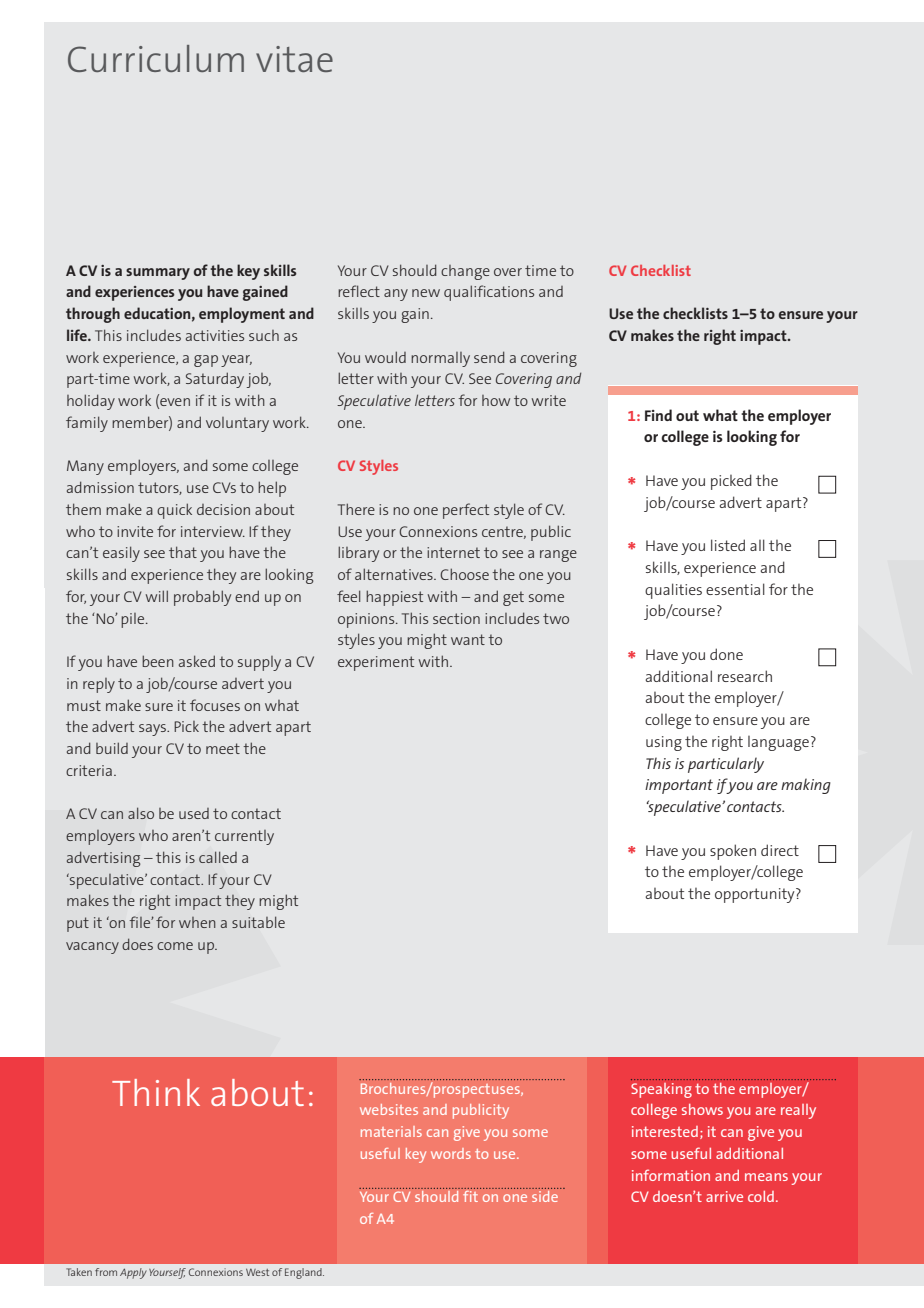  Describe the element at coordinates (133, 1273) in the screenshot. I see `Apply` at that location.
